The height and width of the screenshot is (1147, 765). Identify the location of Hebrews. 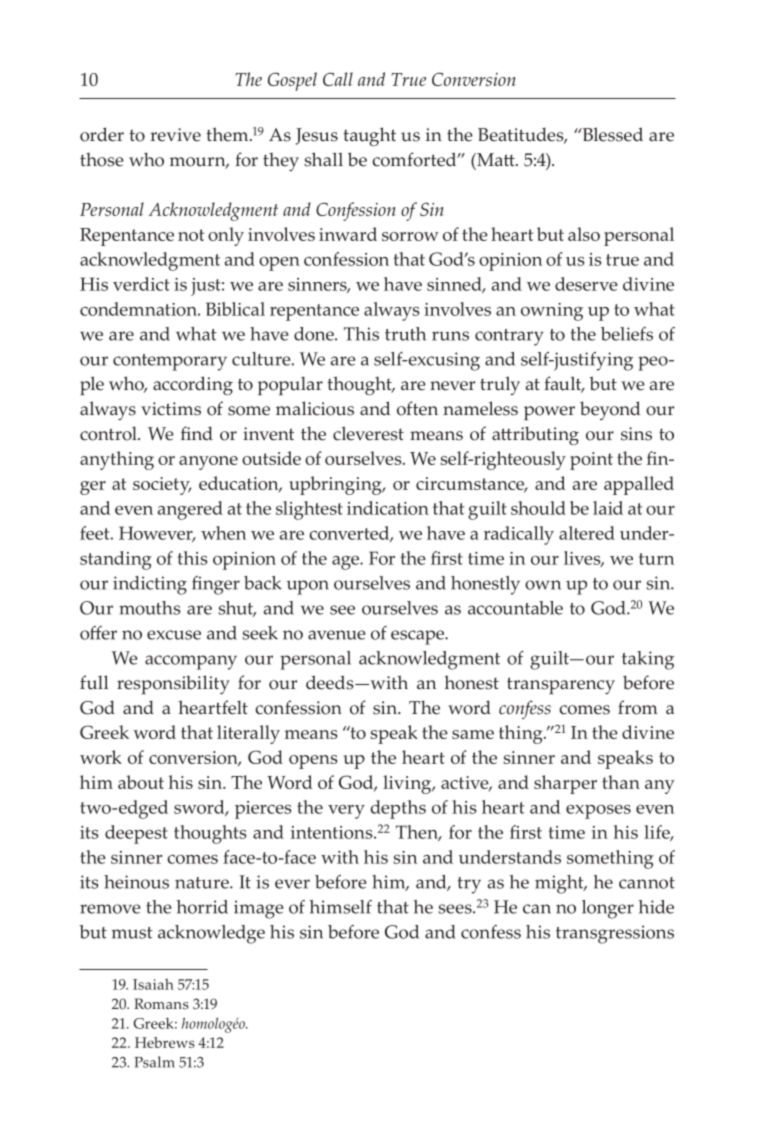
(165, 1042).
